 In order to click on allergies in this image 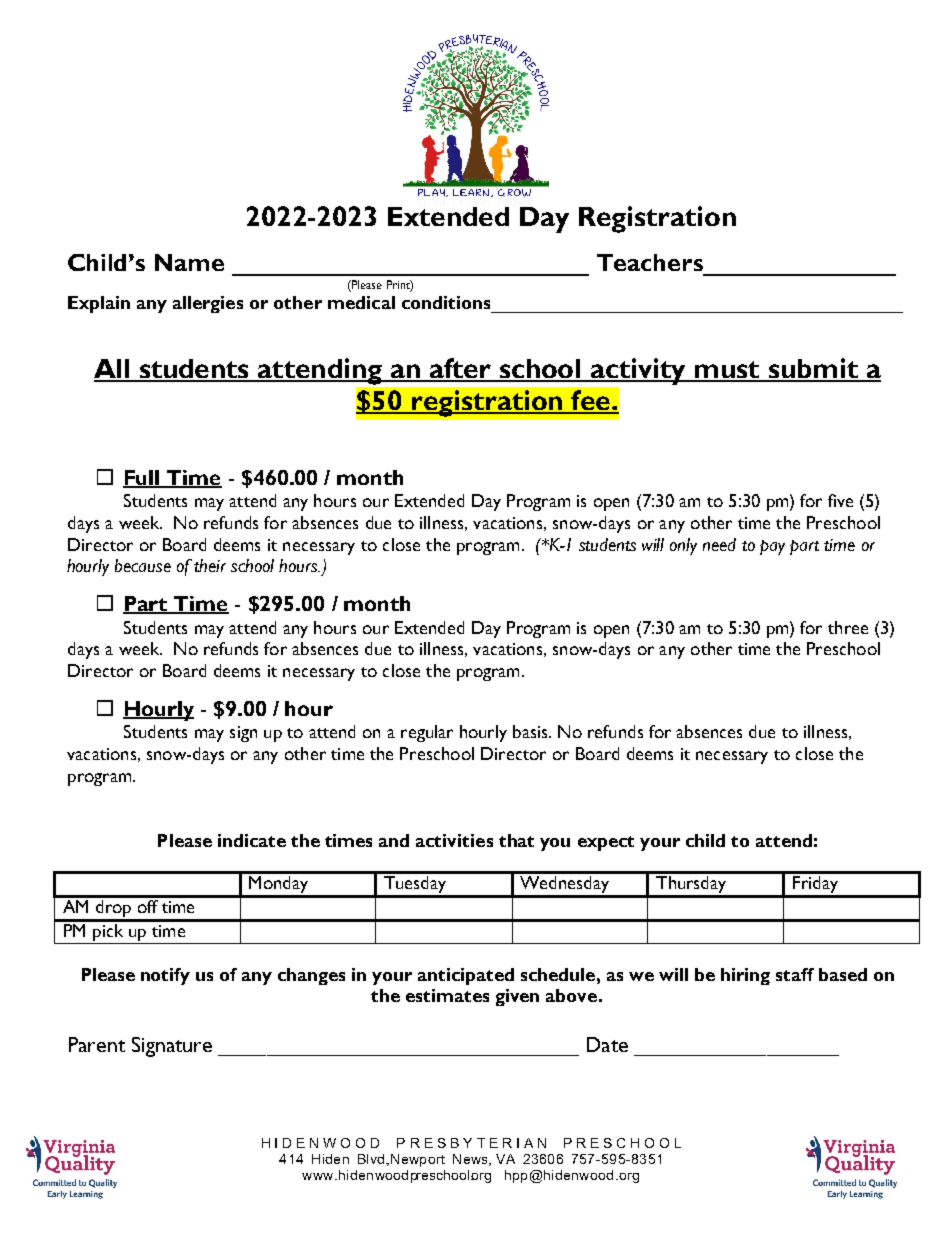, I will do `click(208, 304)`.
